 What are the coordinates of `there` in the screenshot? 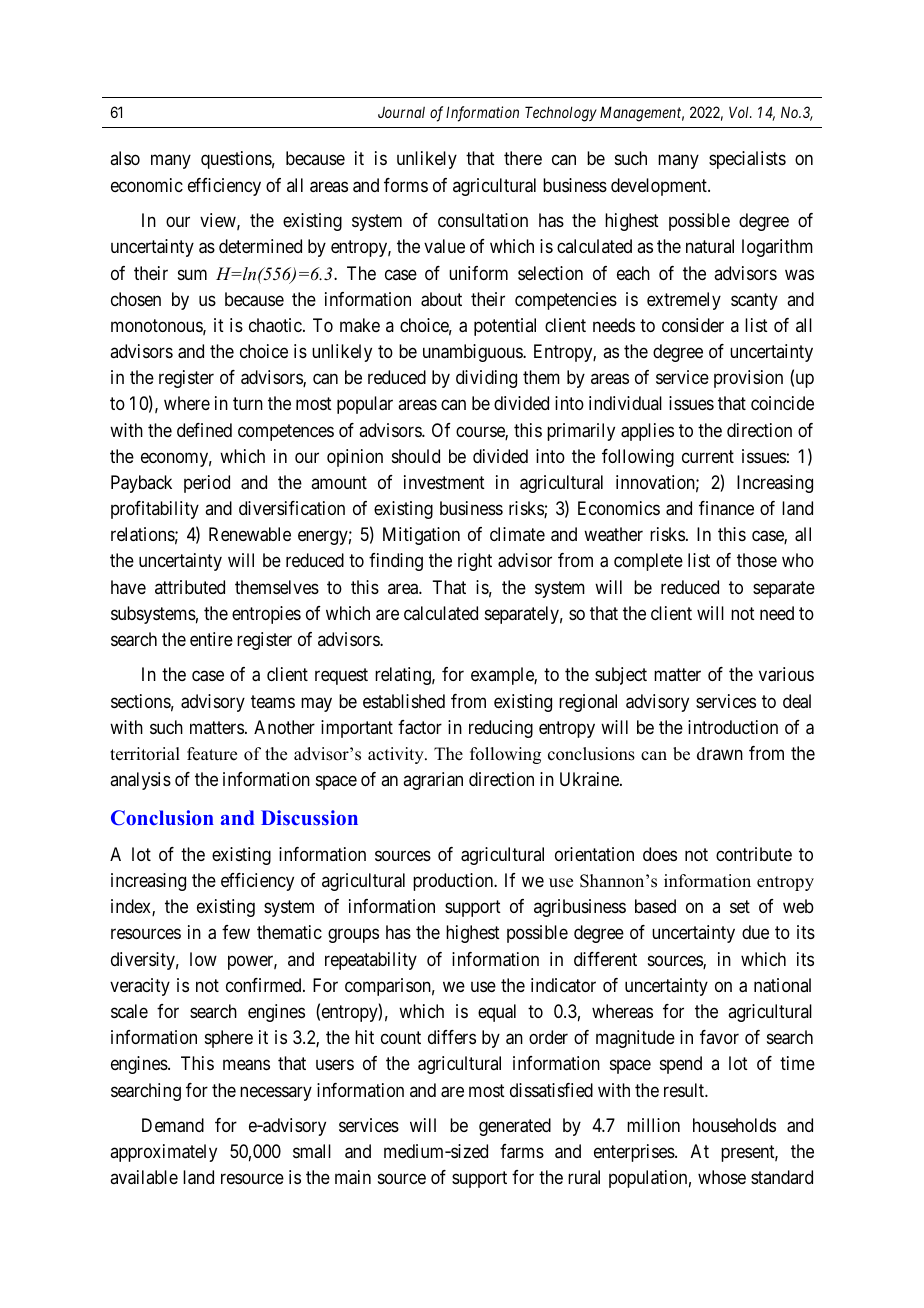 It's located at (523, 158).
